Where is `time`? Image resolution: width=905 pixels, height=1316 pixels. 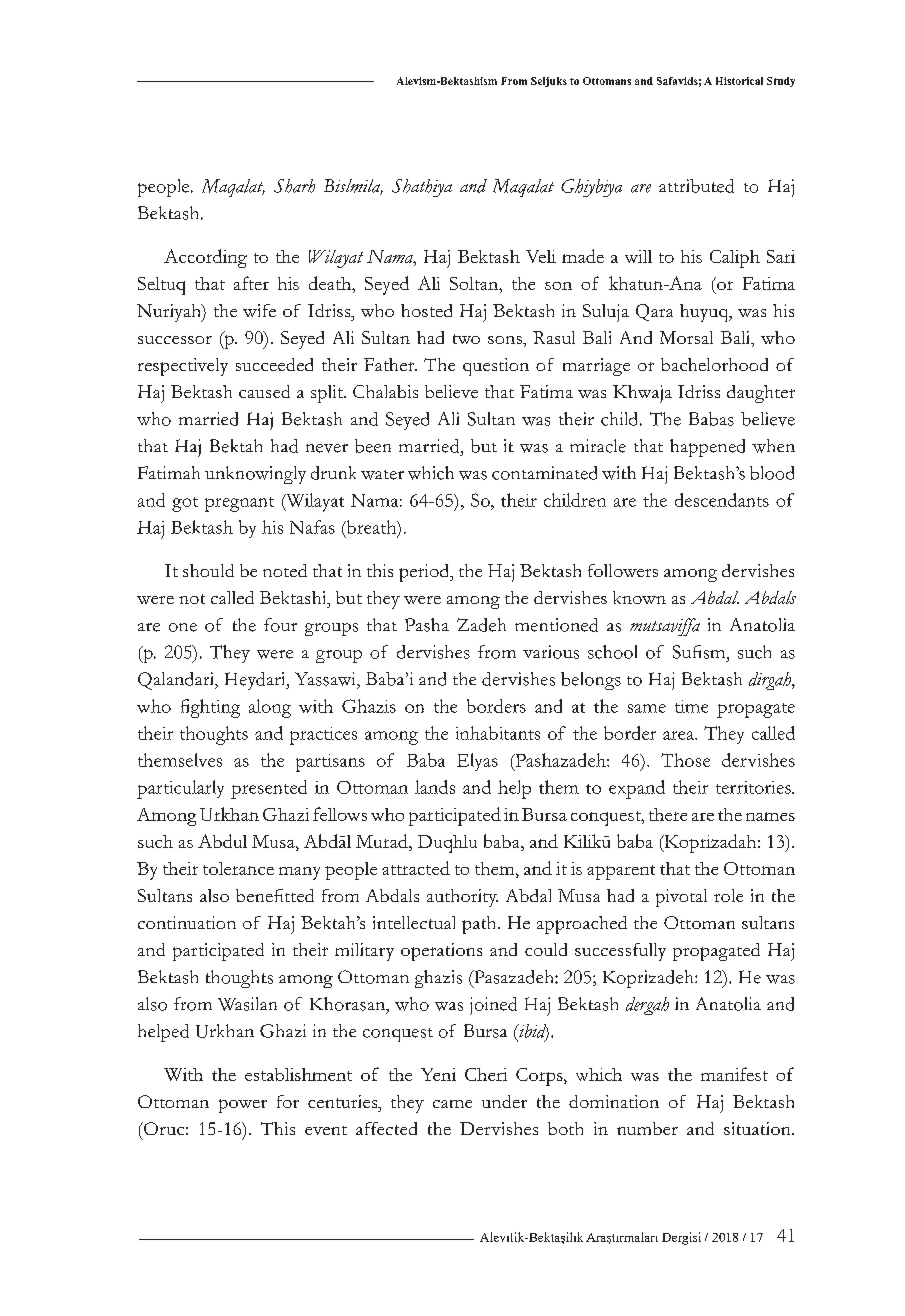 time is located at coordinates (691, 706).
